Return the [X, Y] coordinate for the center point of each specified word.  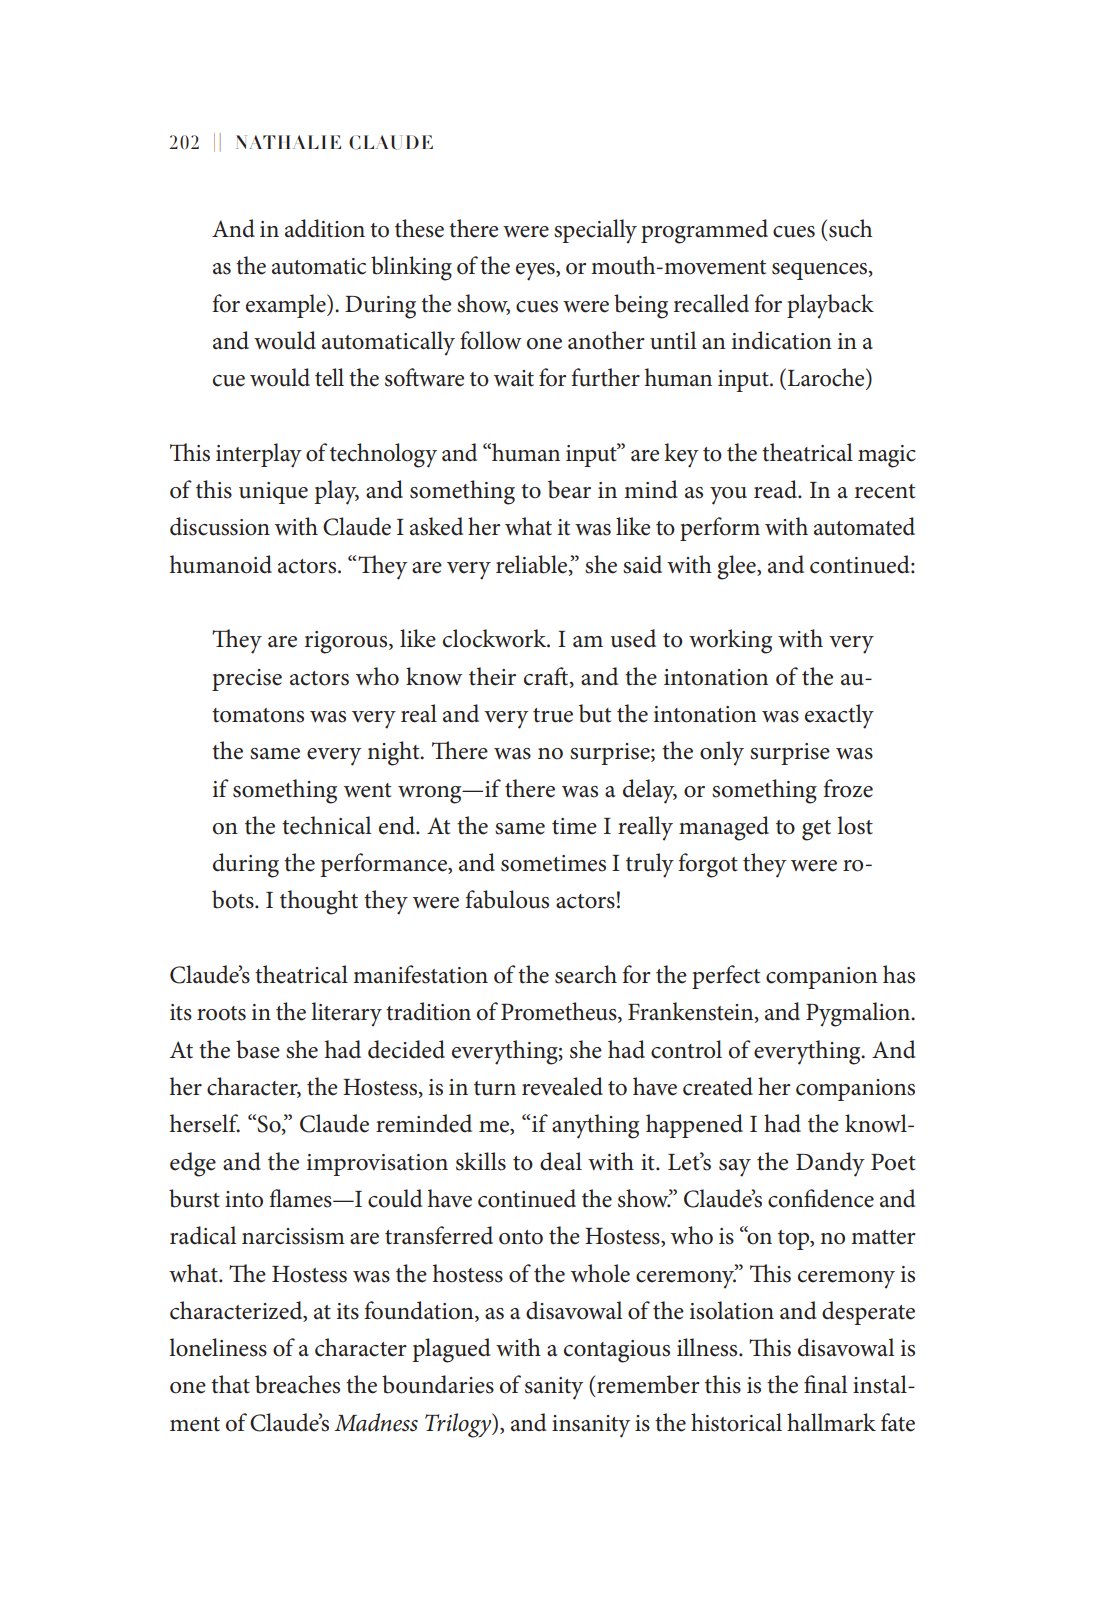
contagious [617, 1351]
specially [595, 231]
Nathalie [288, 142]
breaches [297, 1384]
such [850, 228]
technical [327, 825]
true [553, 715]
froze [848, 788]
